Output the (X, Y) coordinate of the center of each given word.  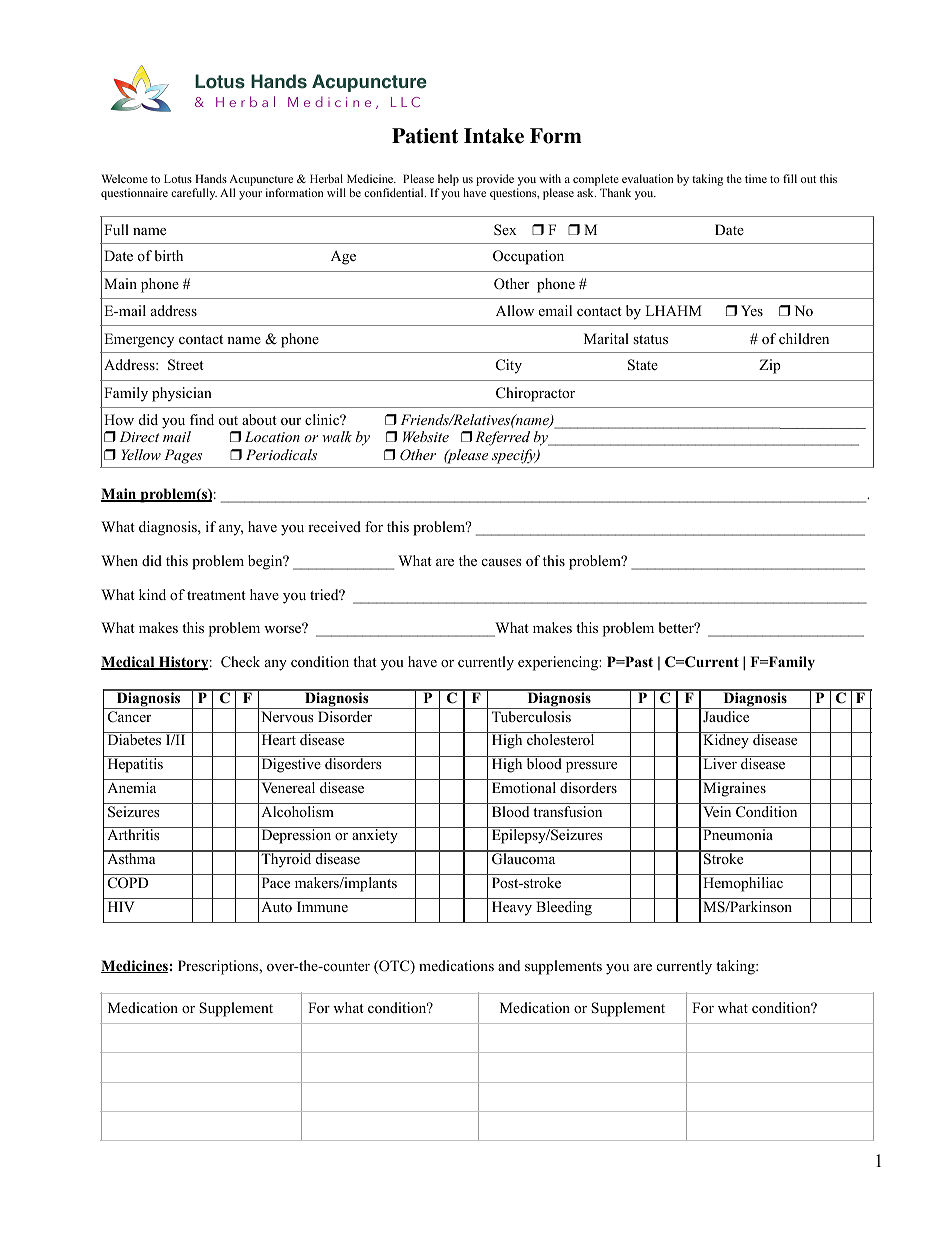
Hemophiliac (743, 884)
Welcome (124, 178)
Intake (494, 136)
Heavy (512, 908)
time (756, 178)
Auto (276, 906)
